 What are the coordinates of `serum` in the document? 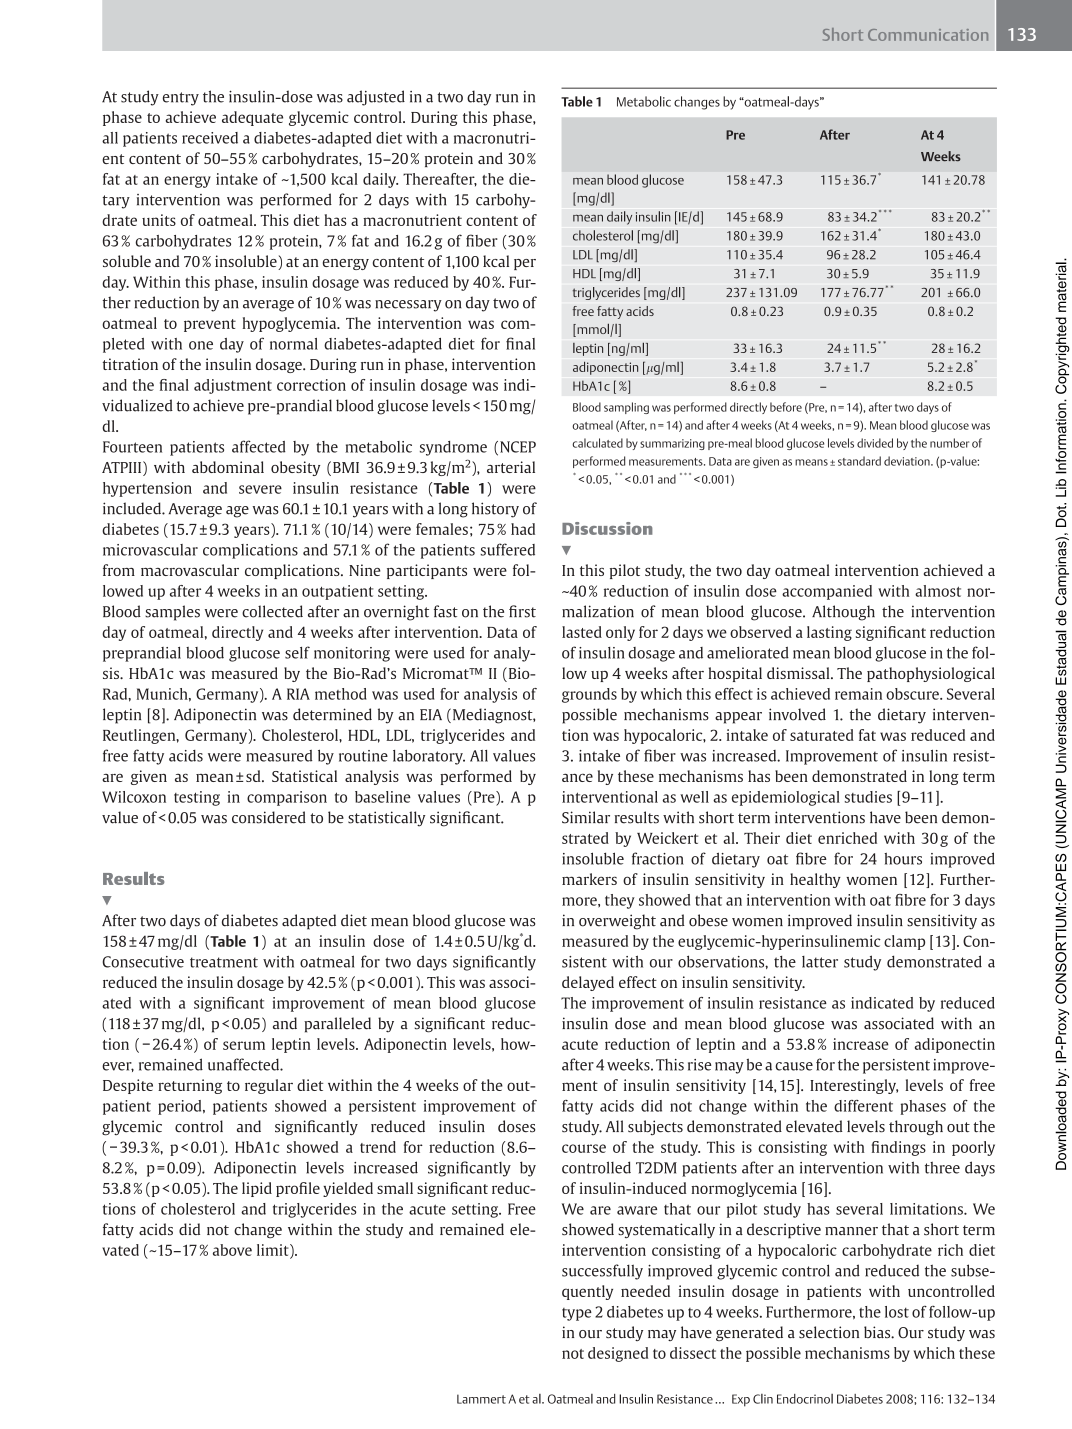 It's located at (244, 1045).
